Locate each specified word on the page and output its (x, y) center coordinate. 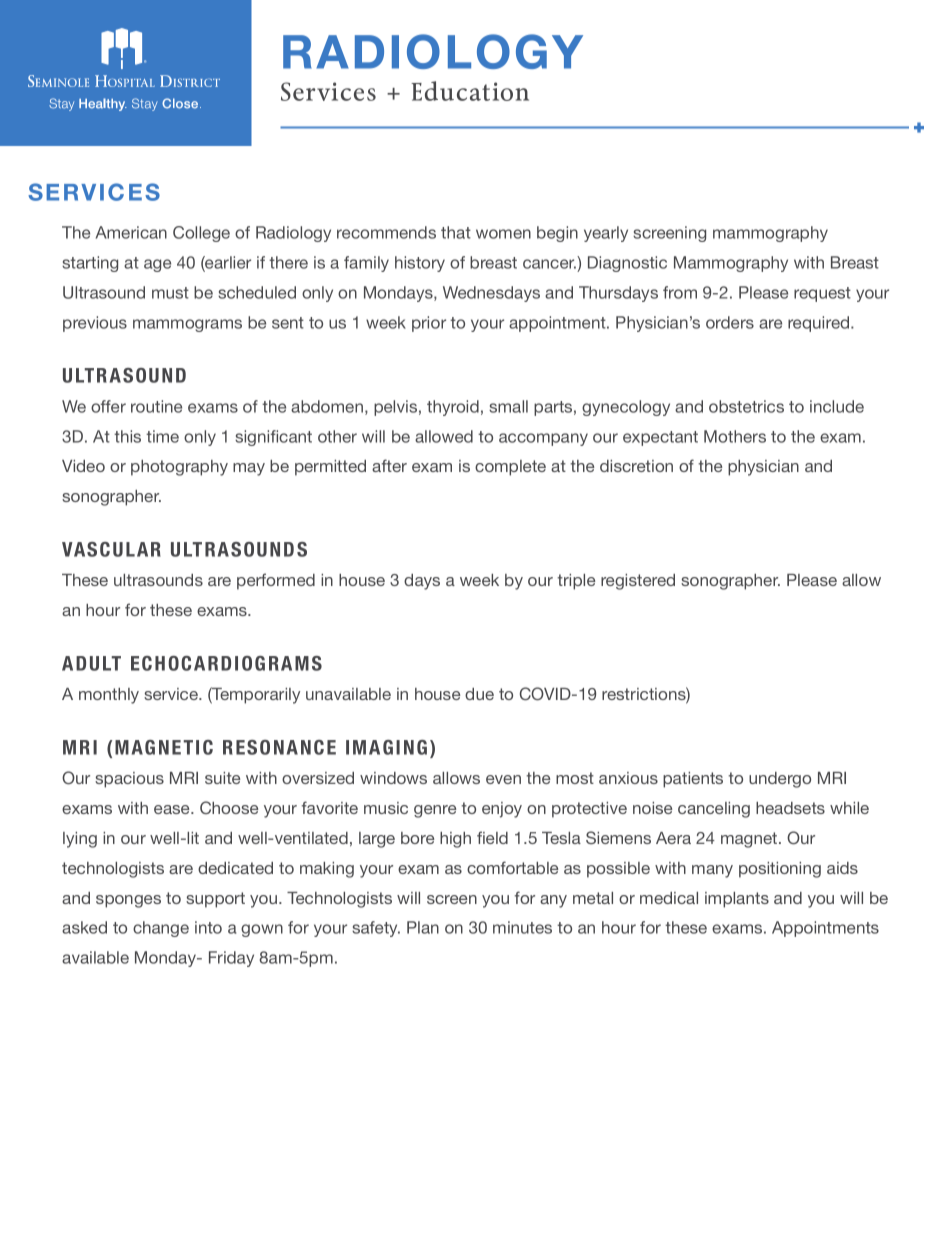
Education (470, 91)
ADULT (91, 663)
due (479, 694)
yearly (606, 234)
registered (638, 582)
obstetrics (746, 406)
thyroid (453, 408)
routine (156, 406)
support (215, 900)
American (131, 232)
